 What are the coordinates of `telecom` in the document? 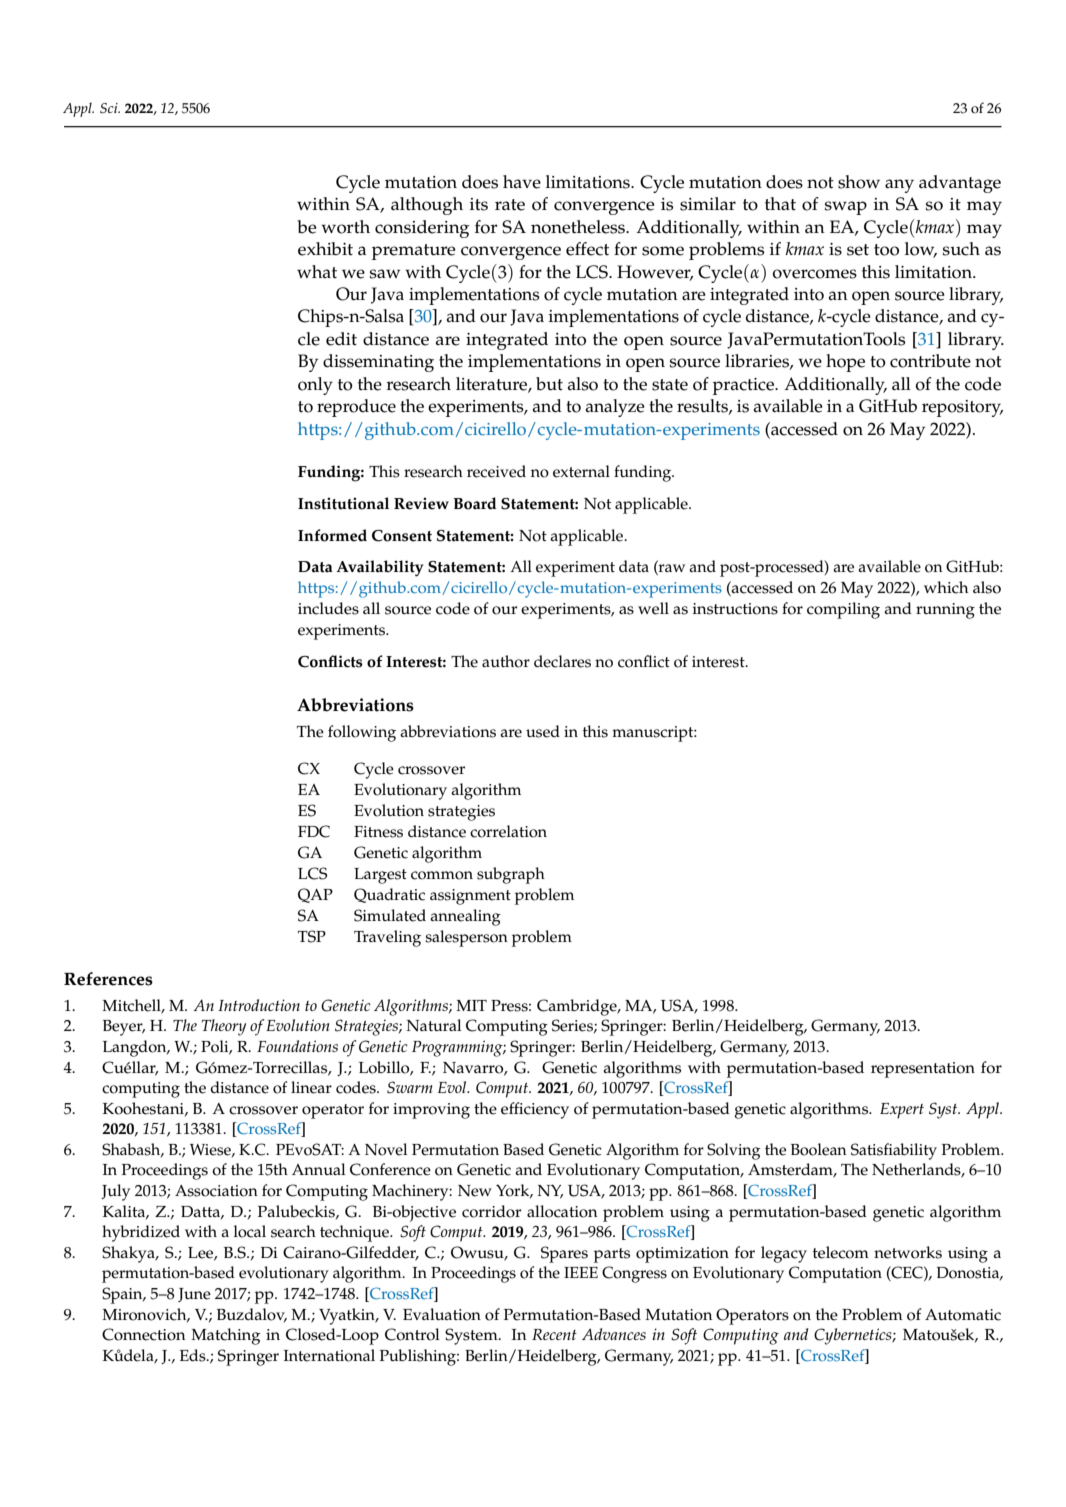 It's located at (841, 1252).
